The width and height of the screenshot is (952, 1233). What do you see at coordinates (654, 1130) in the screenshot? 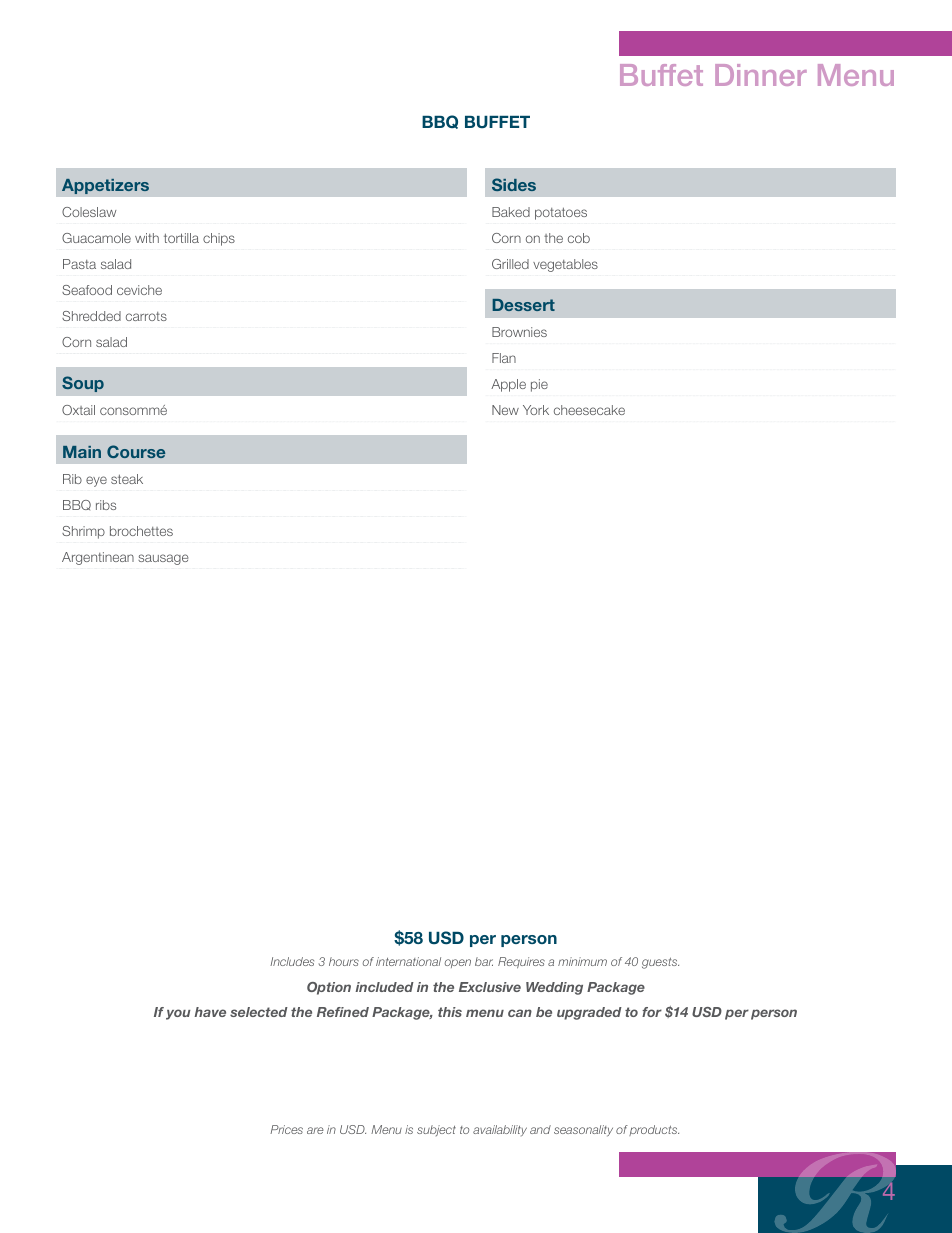
I see `products` at bounding box center [654, 1130].
